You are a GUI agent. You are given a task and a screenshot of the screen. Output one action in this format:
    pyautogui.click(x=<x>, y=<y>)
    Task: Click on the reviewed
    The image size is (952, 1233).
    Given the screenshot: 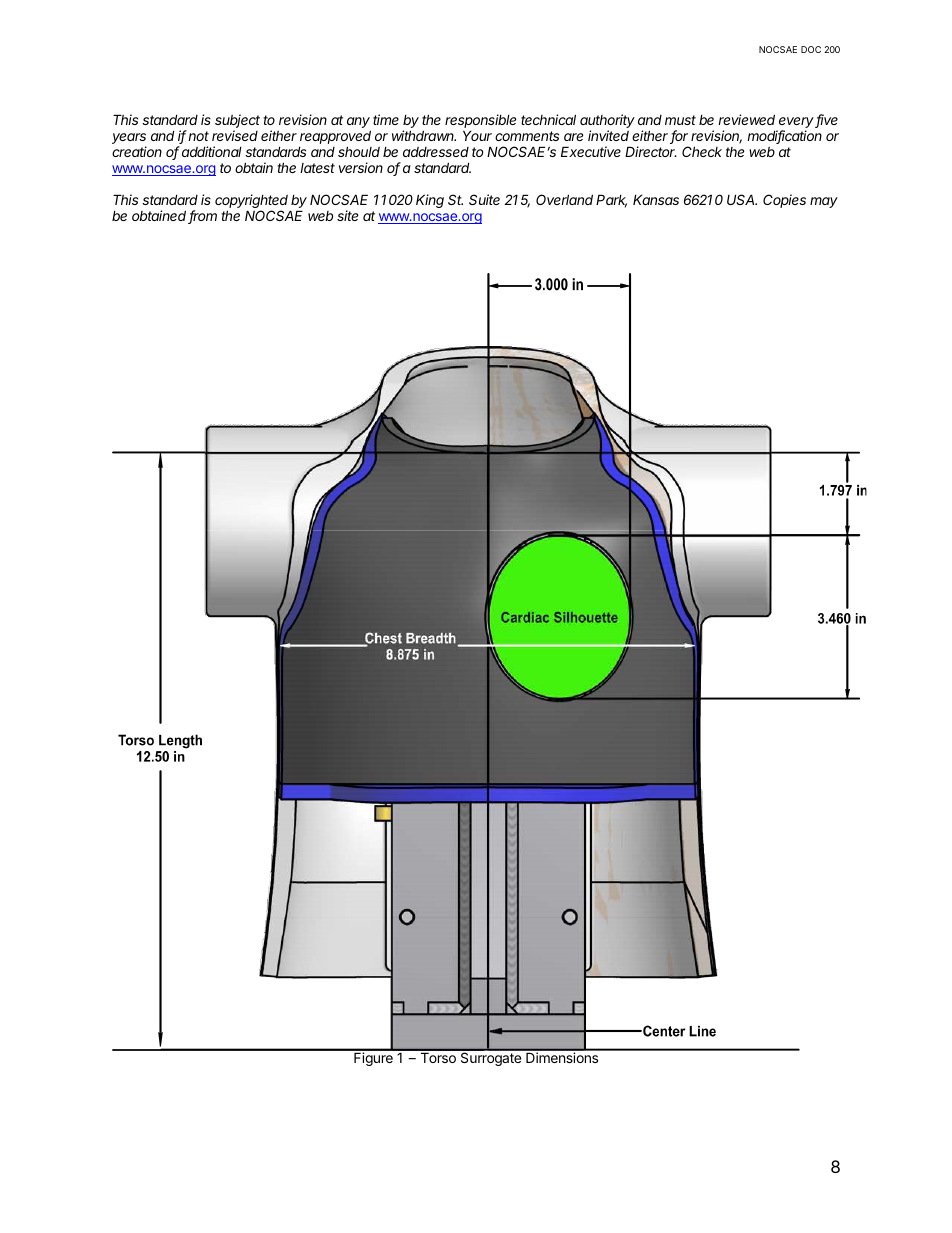 What is the action you would take?
    pyautogui.click(x=746, y=119)
